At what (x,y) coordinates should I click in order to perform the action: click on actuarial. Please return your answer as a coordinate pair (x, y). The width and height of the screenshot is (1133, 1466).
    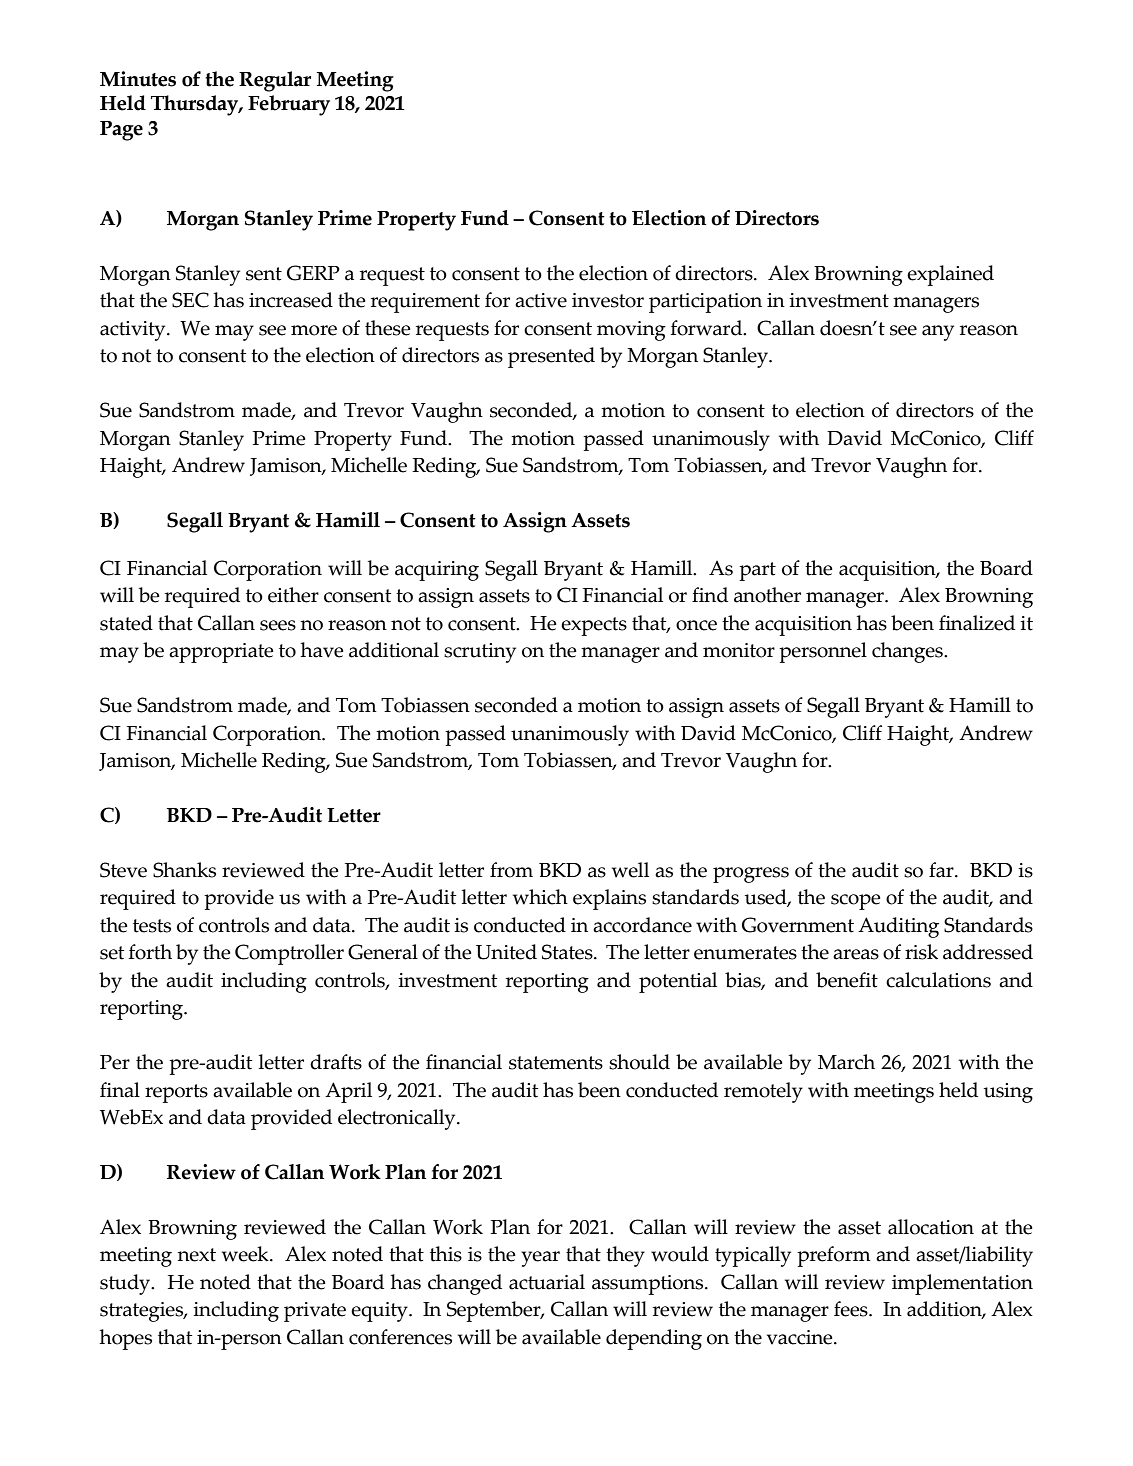
    Looking at the image, I should click on (547, 1282).
